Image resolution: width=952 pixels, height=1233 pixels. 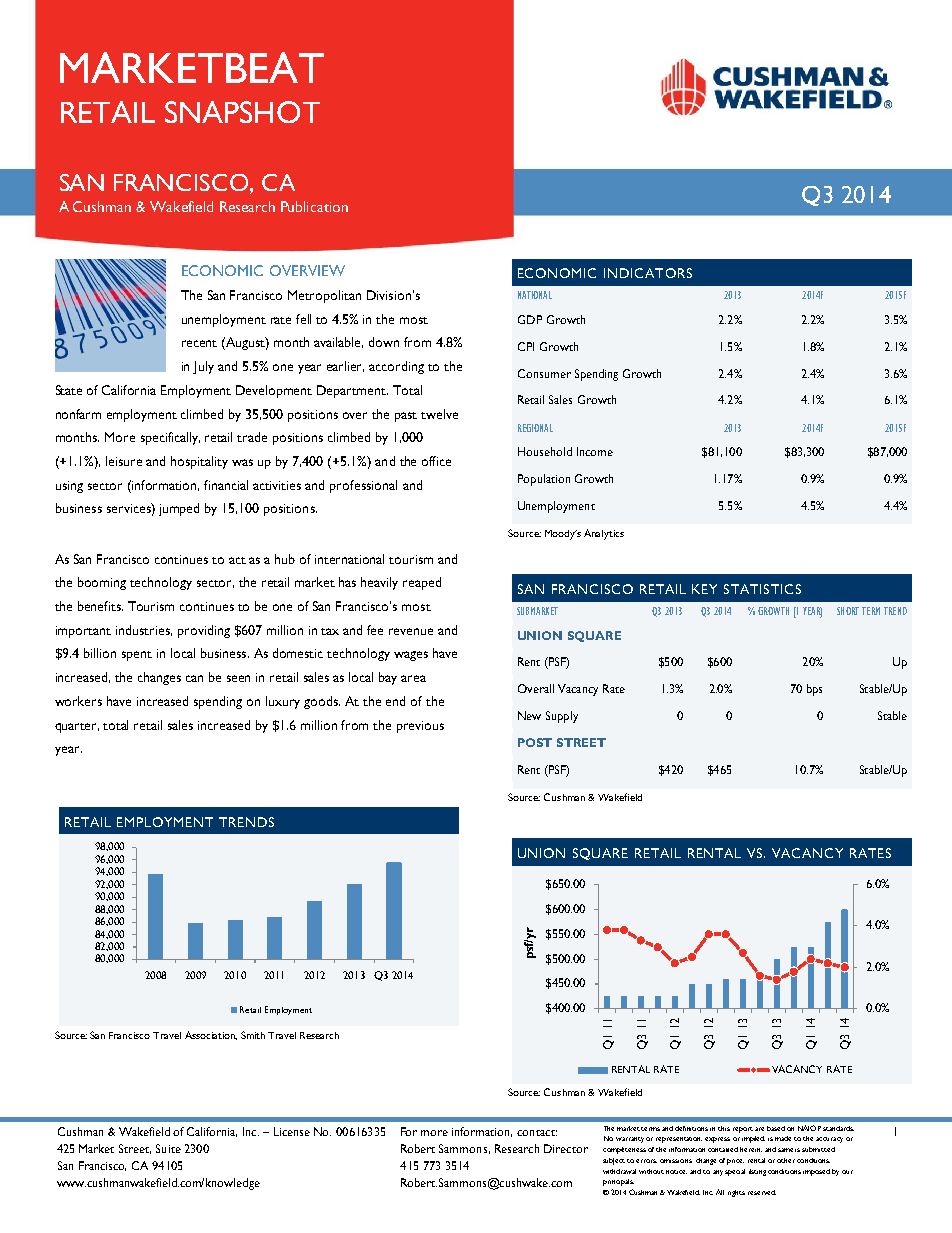 What do you see at coordinates (314, 206) in the screenshot?
I see `Publication` at bounding box center [314, 206].
